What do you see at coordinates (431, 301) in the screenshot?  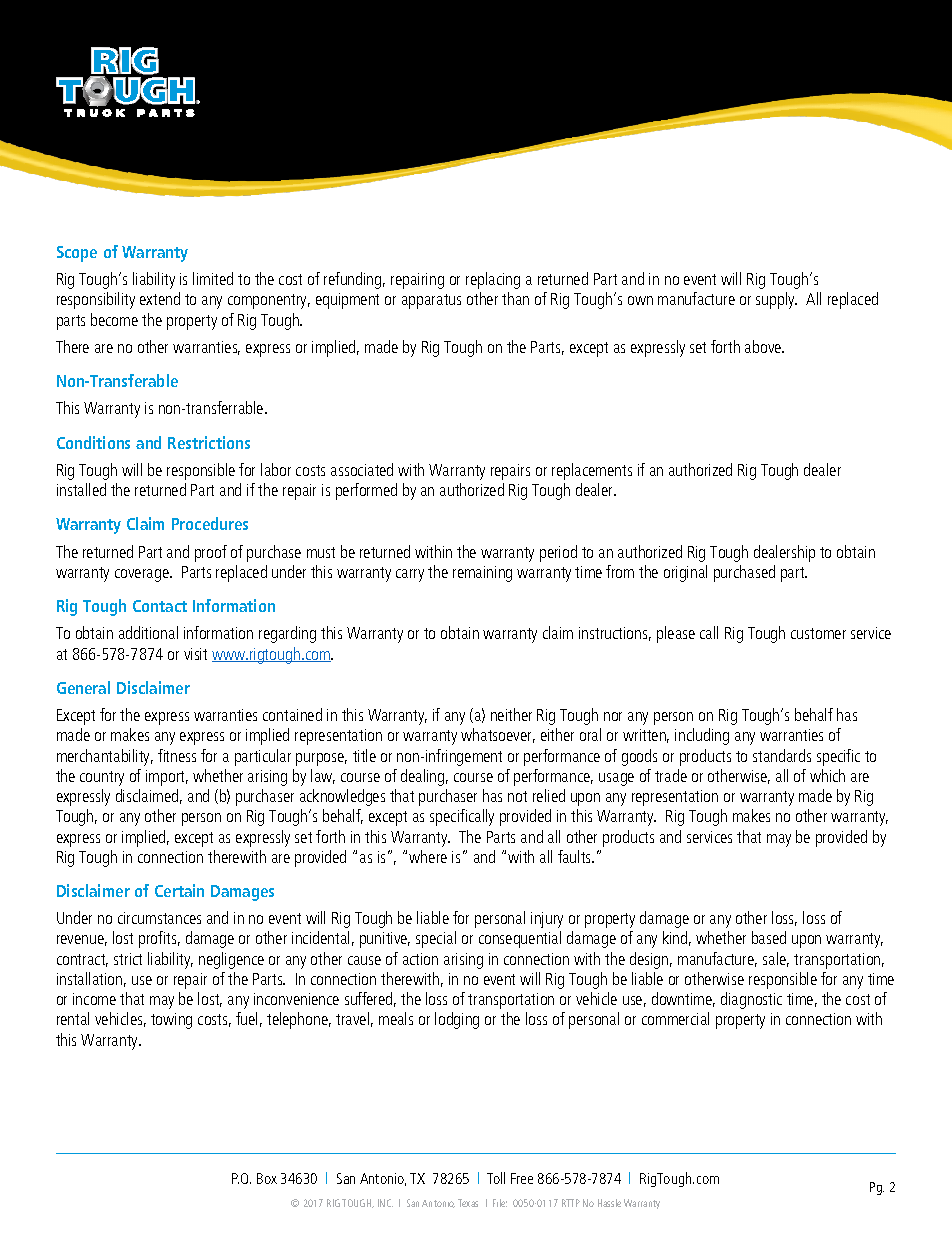 I see `apparatus` at bounding box center [431, 301].
